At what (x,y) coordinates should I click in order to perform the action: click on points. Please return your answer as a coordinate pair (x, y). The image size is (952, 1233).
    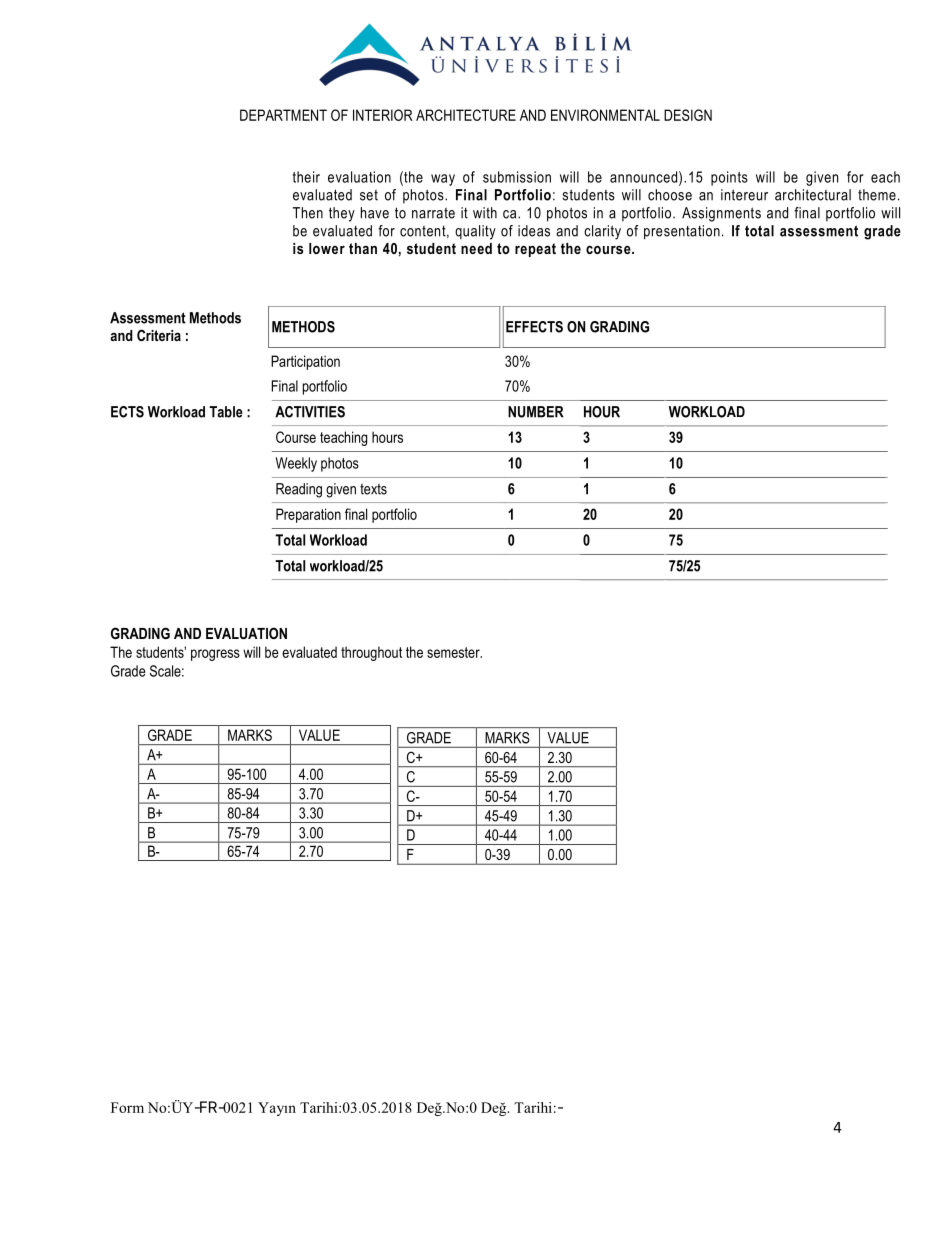
    Looking at the image, I should click on (729, 178).
